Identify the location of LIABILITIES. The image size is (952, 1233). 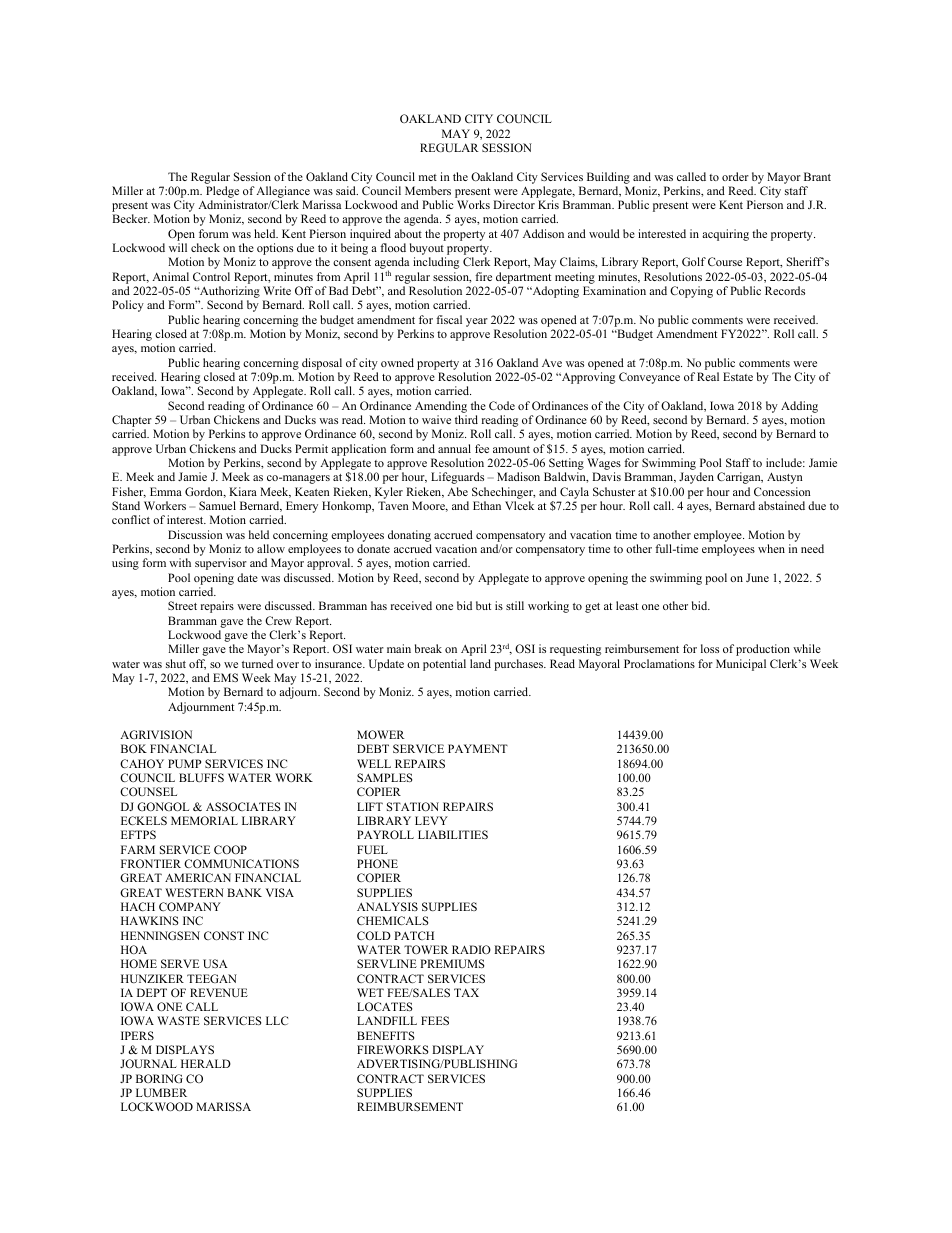
(453, 834).
